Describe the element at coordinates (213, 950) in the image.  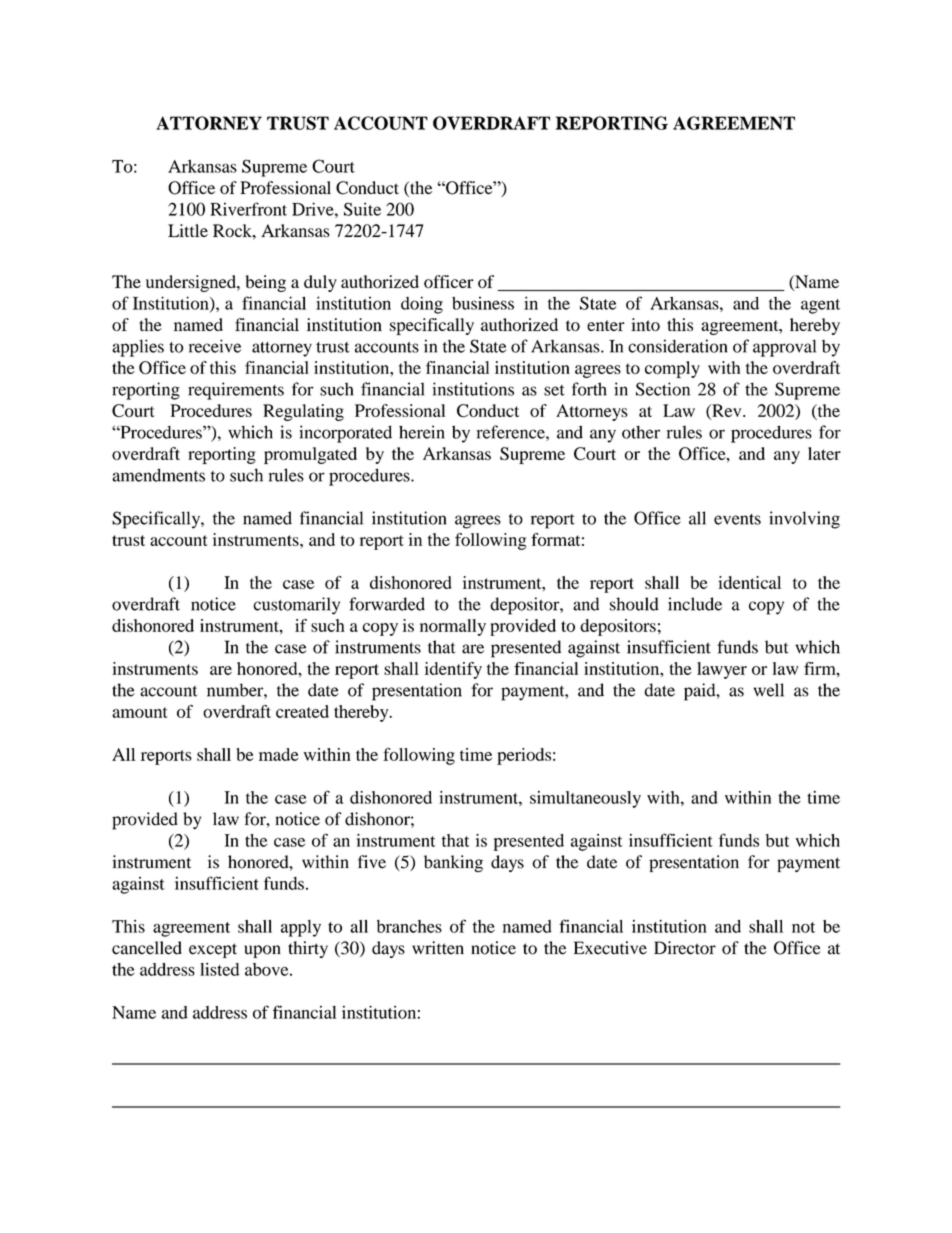
I see `except` at that location.
